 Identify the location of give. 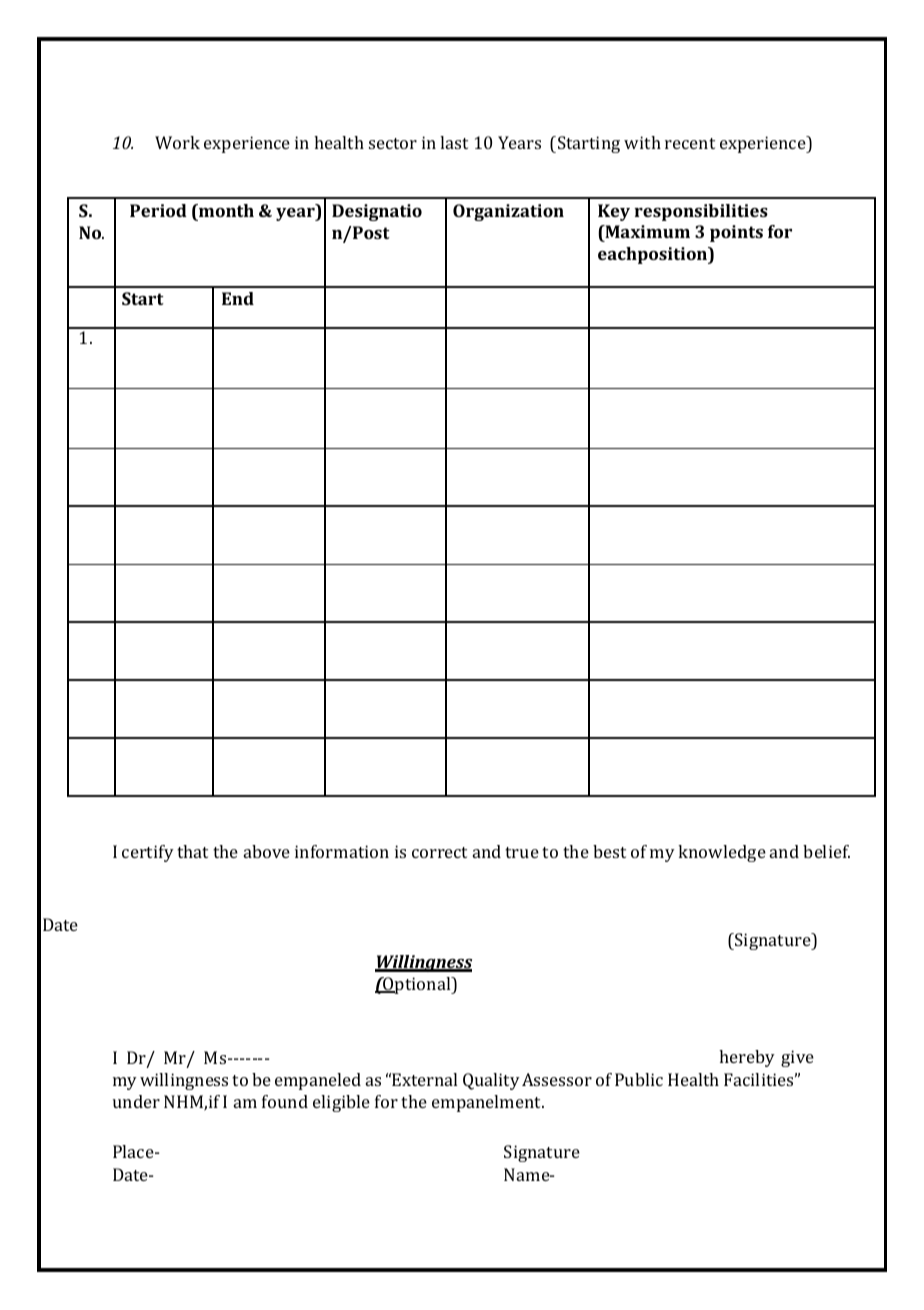
(797, 1058).
